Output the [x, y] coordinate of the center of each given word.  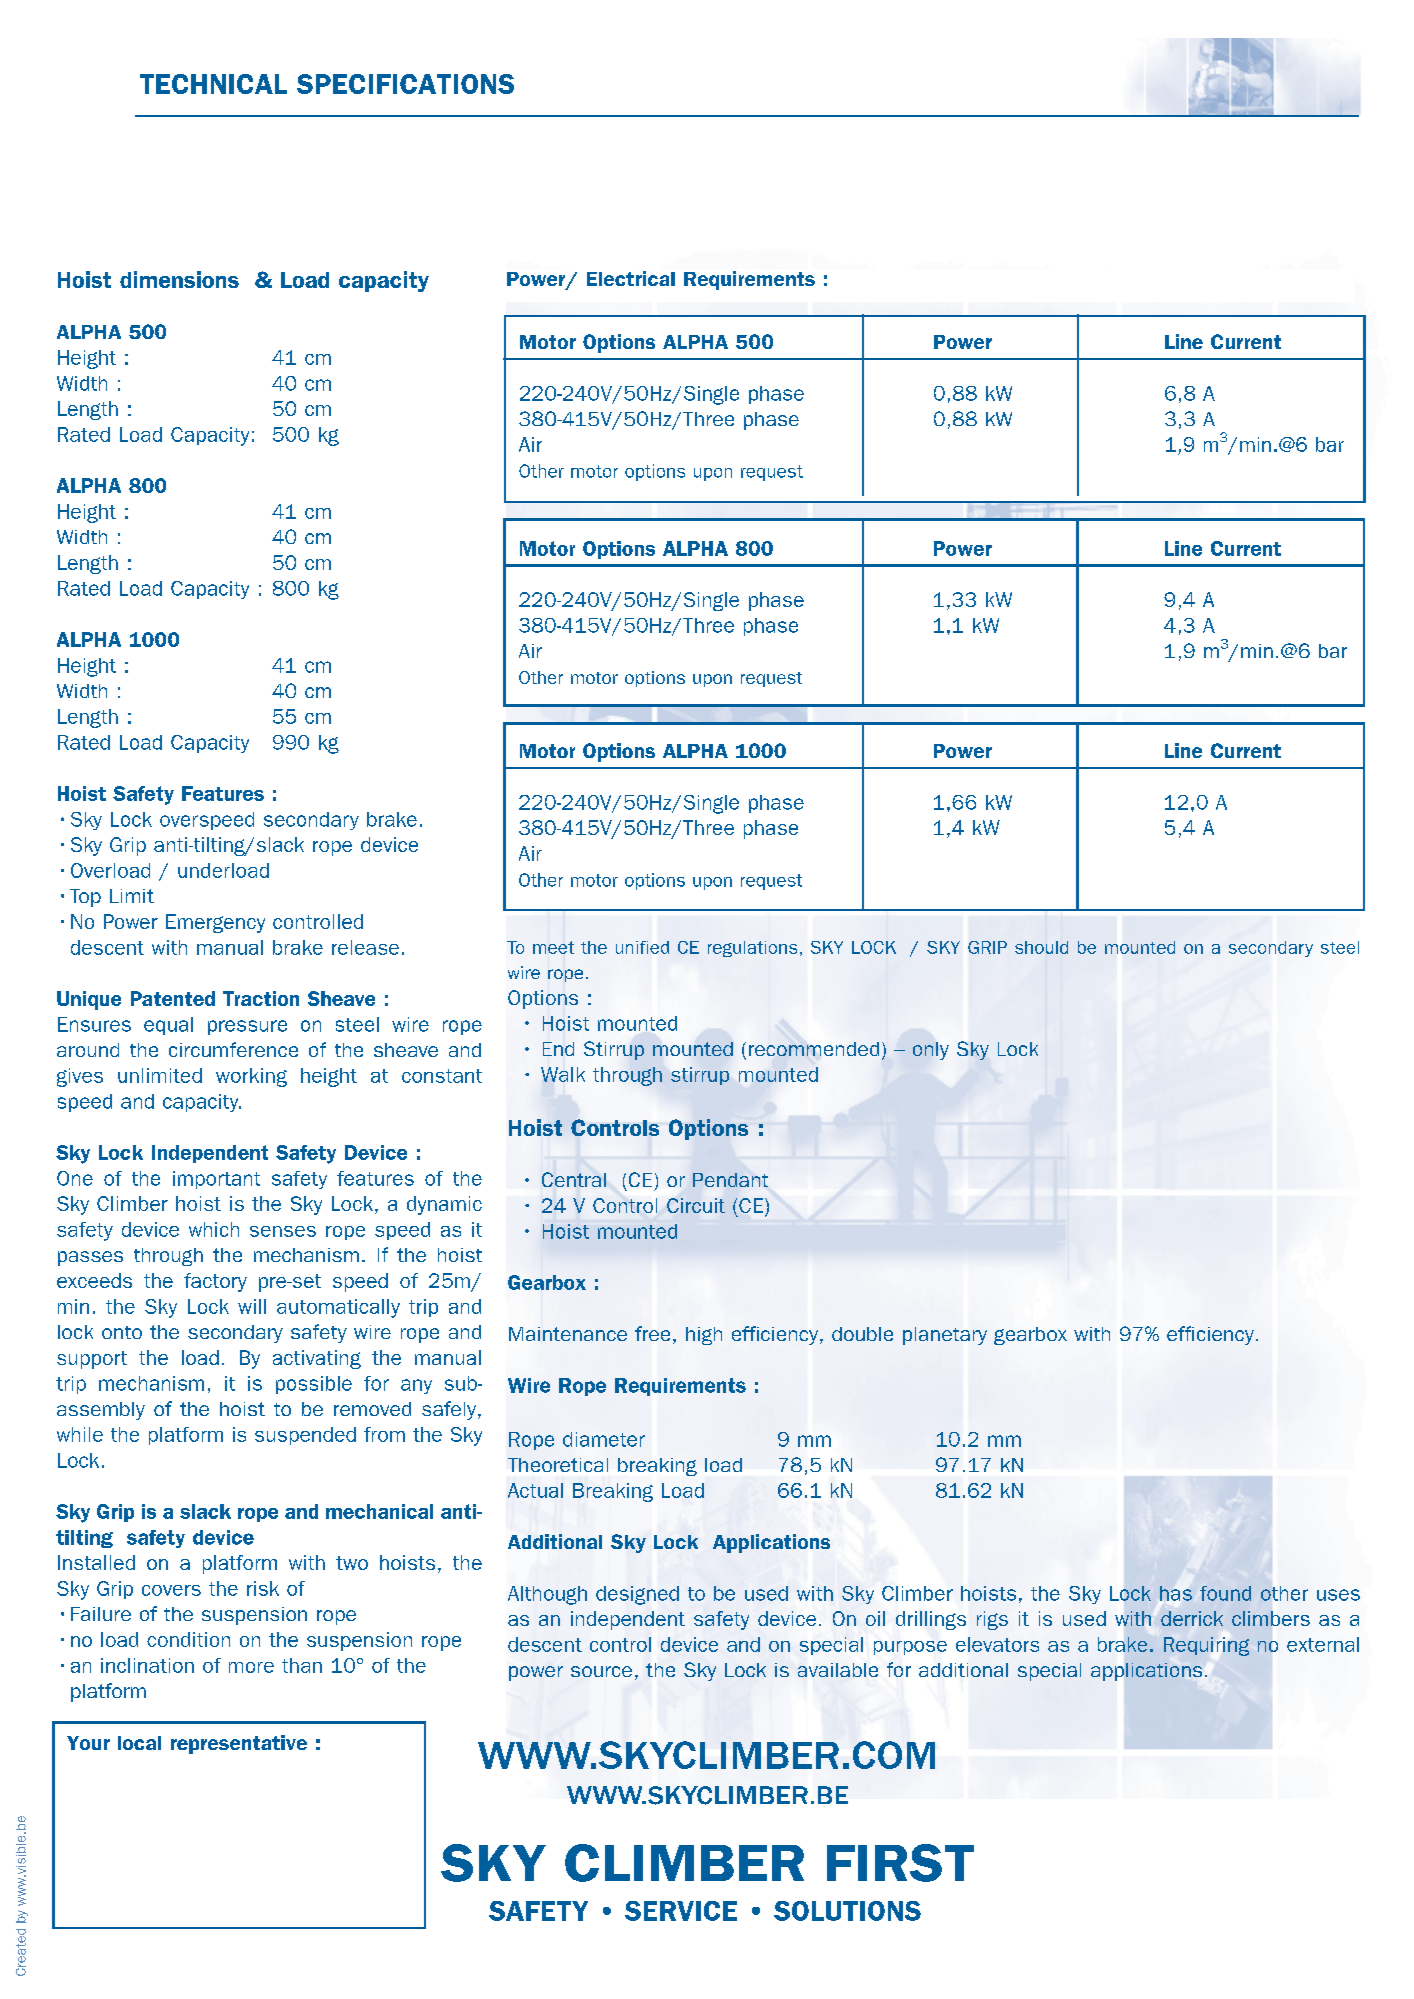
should [1041, 947]
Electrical [631, 278]
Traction [261, 998]
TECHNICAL [213, 84]
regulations [752, 949]
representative [239, 1744]
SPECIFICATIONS [405, 84]
